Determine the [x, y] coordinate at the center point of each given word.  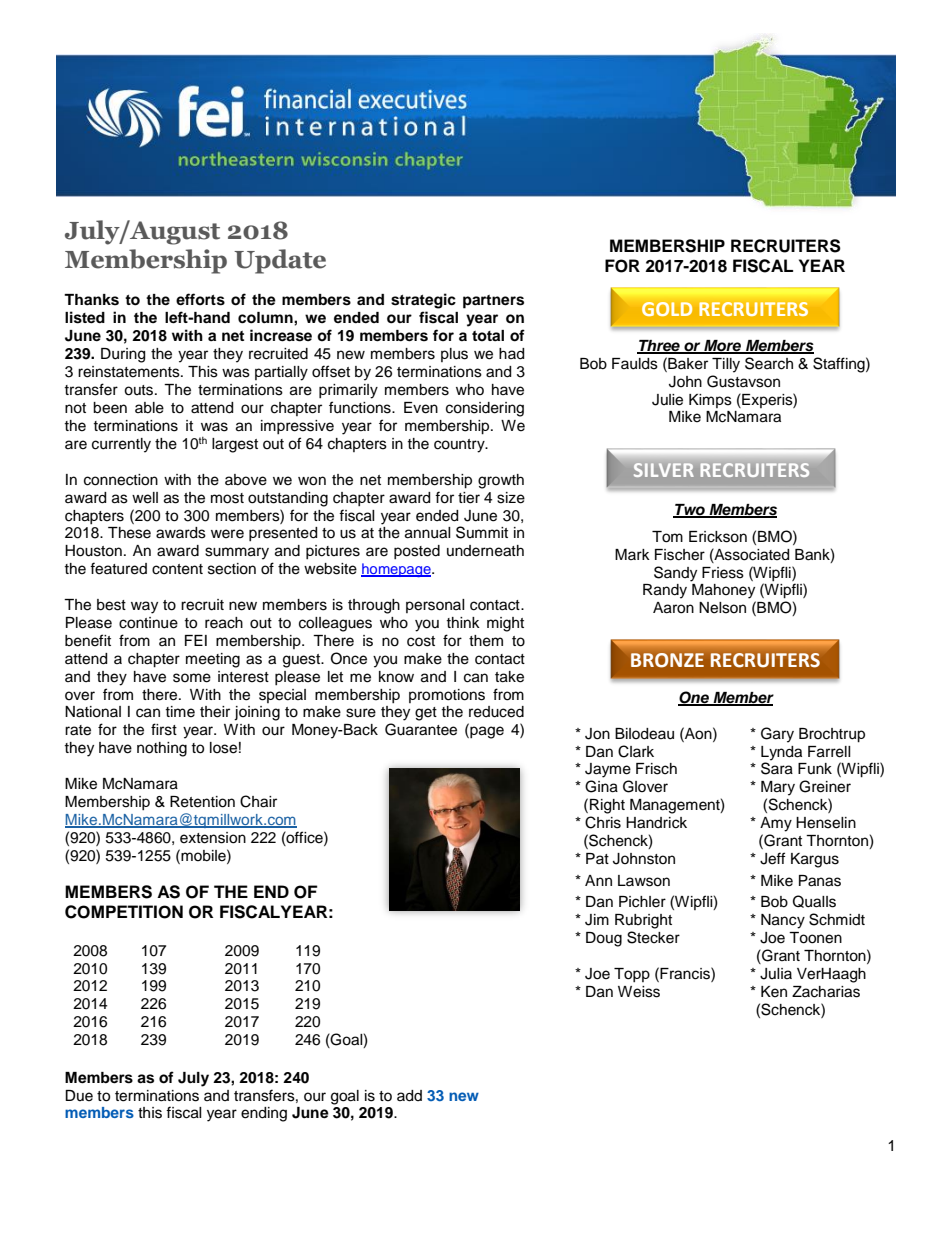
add [409, 1096]
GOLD [667, 309]
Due [79, 1096]
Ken [774, 992]
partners [493, 302]
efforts [200, 299]
